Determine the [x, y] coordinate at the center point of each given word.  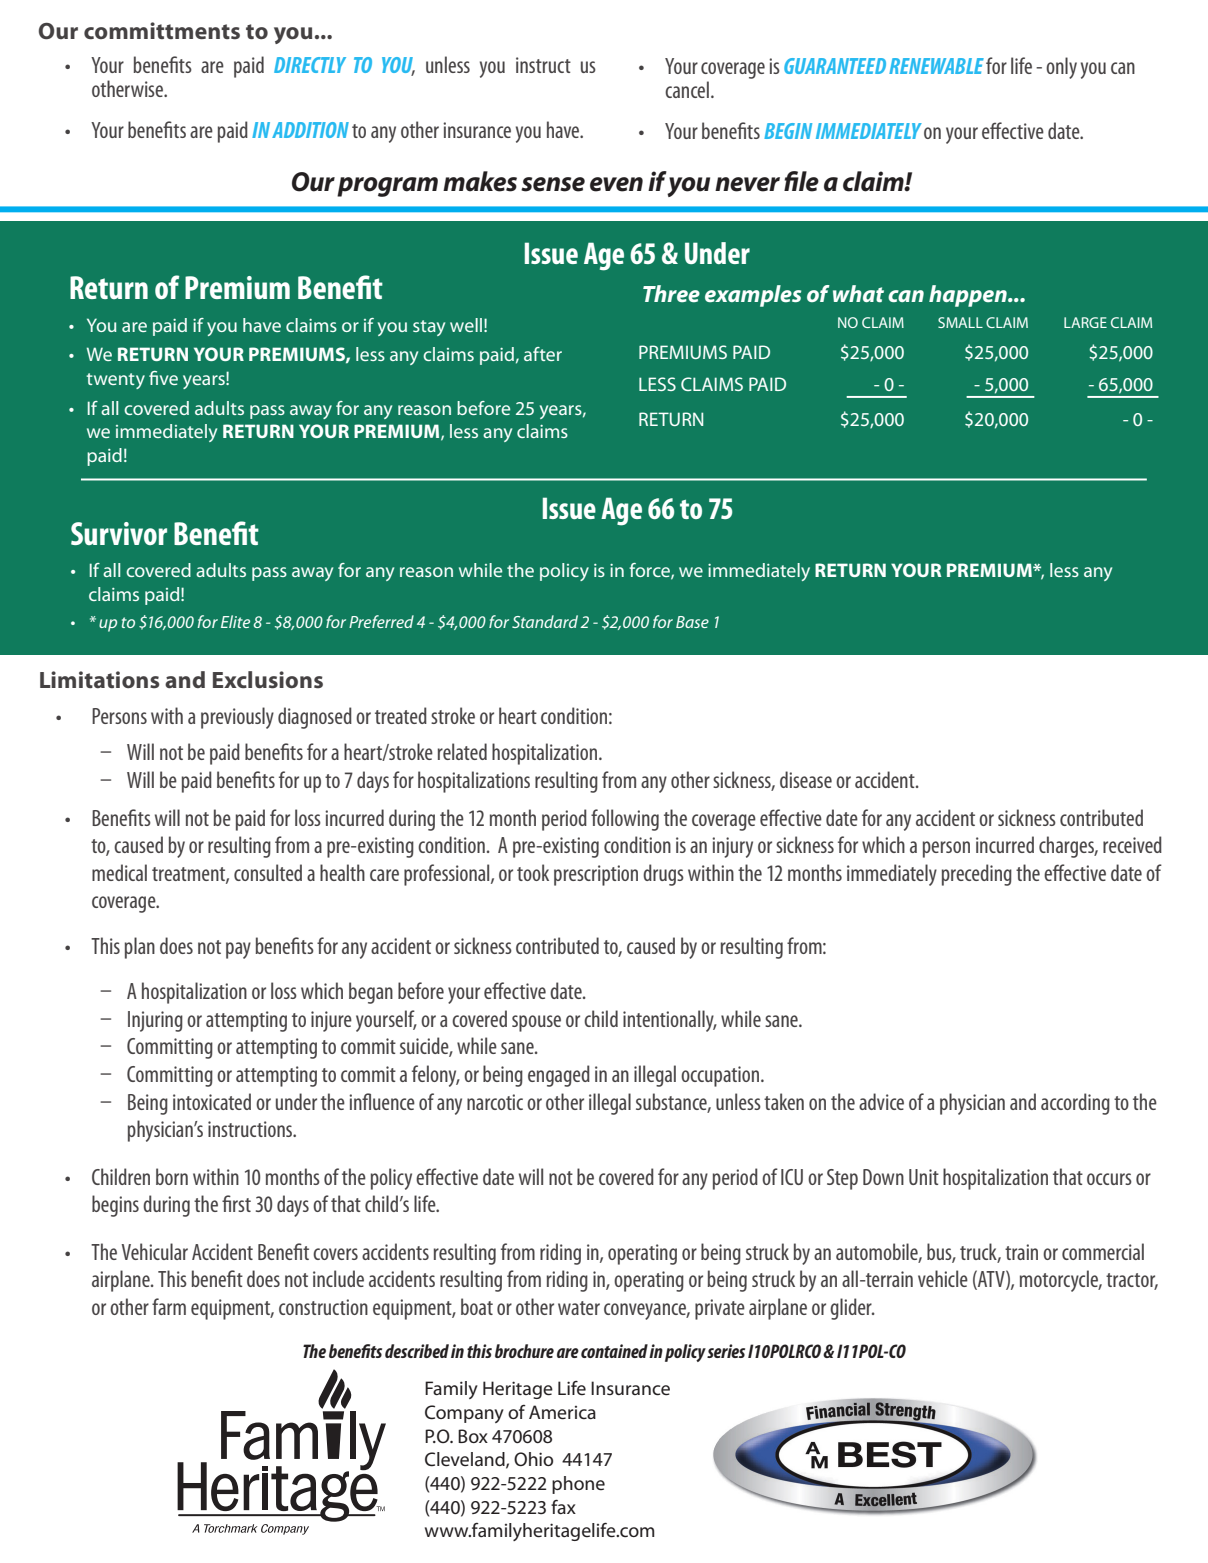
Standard [545, 621]
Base [692, 622]
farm [169, 1306]
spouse [536, 1023]
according [1075, 1104]
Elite [235, 621]
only [1061, 68]
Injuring [155, 1021]
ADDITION [310, 130]
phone [578, 1485]
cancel [687, 89]
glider [852, 1309]
